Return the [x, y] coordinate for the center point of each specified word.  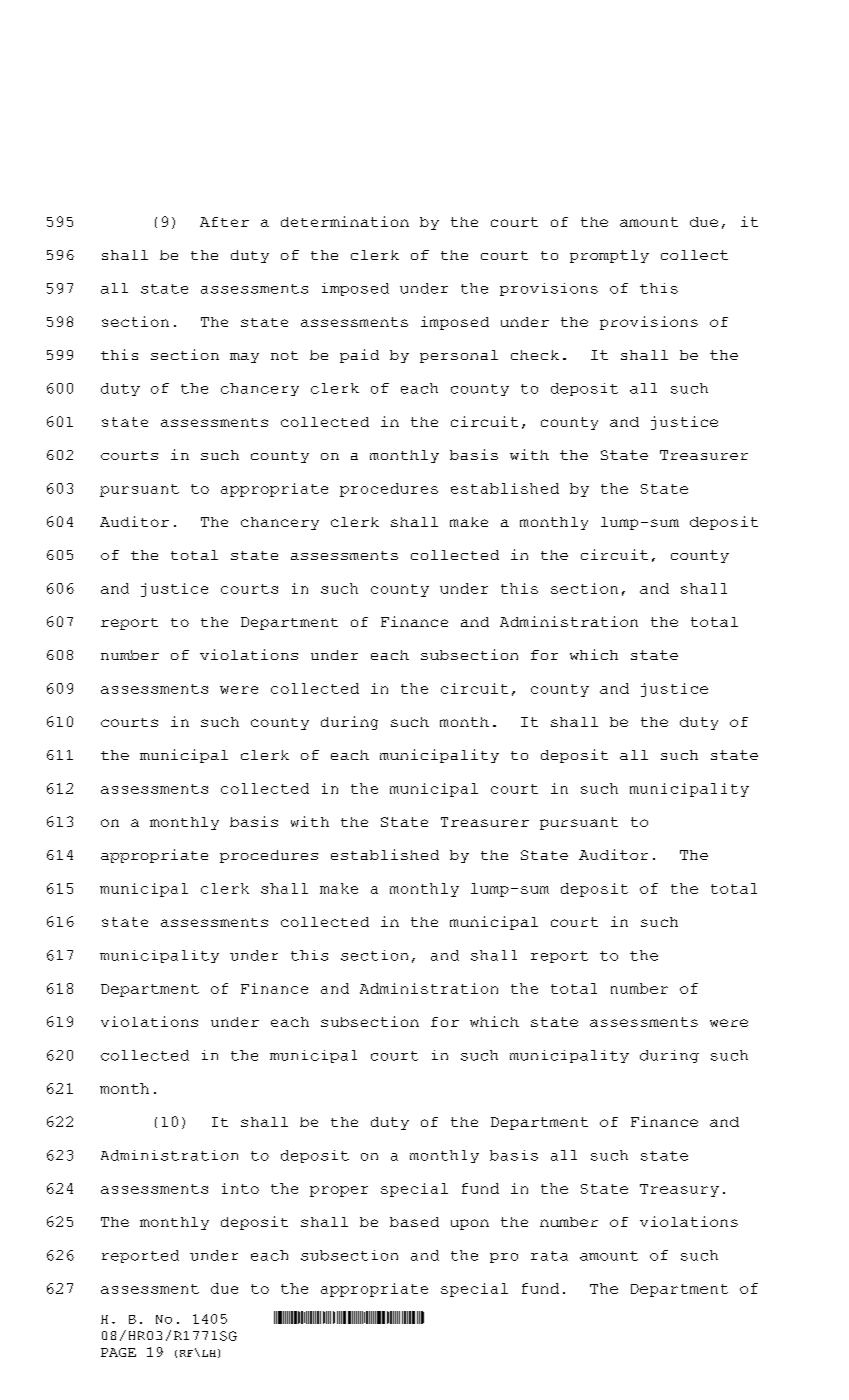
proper [339, 1191]
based [414, 1222]
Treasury [679, 1190]
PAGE [118, 1352]
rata [549, 1256]
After [224, 222]
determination [345, 221]
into [240, 1188]
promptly [609, 256]
